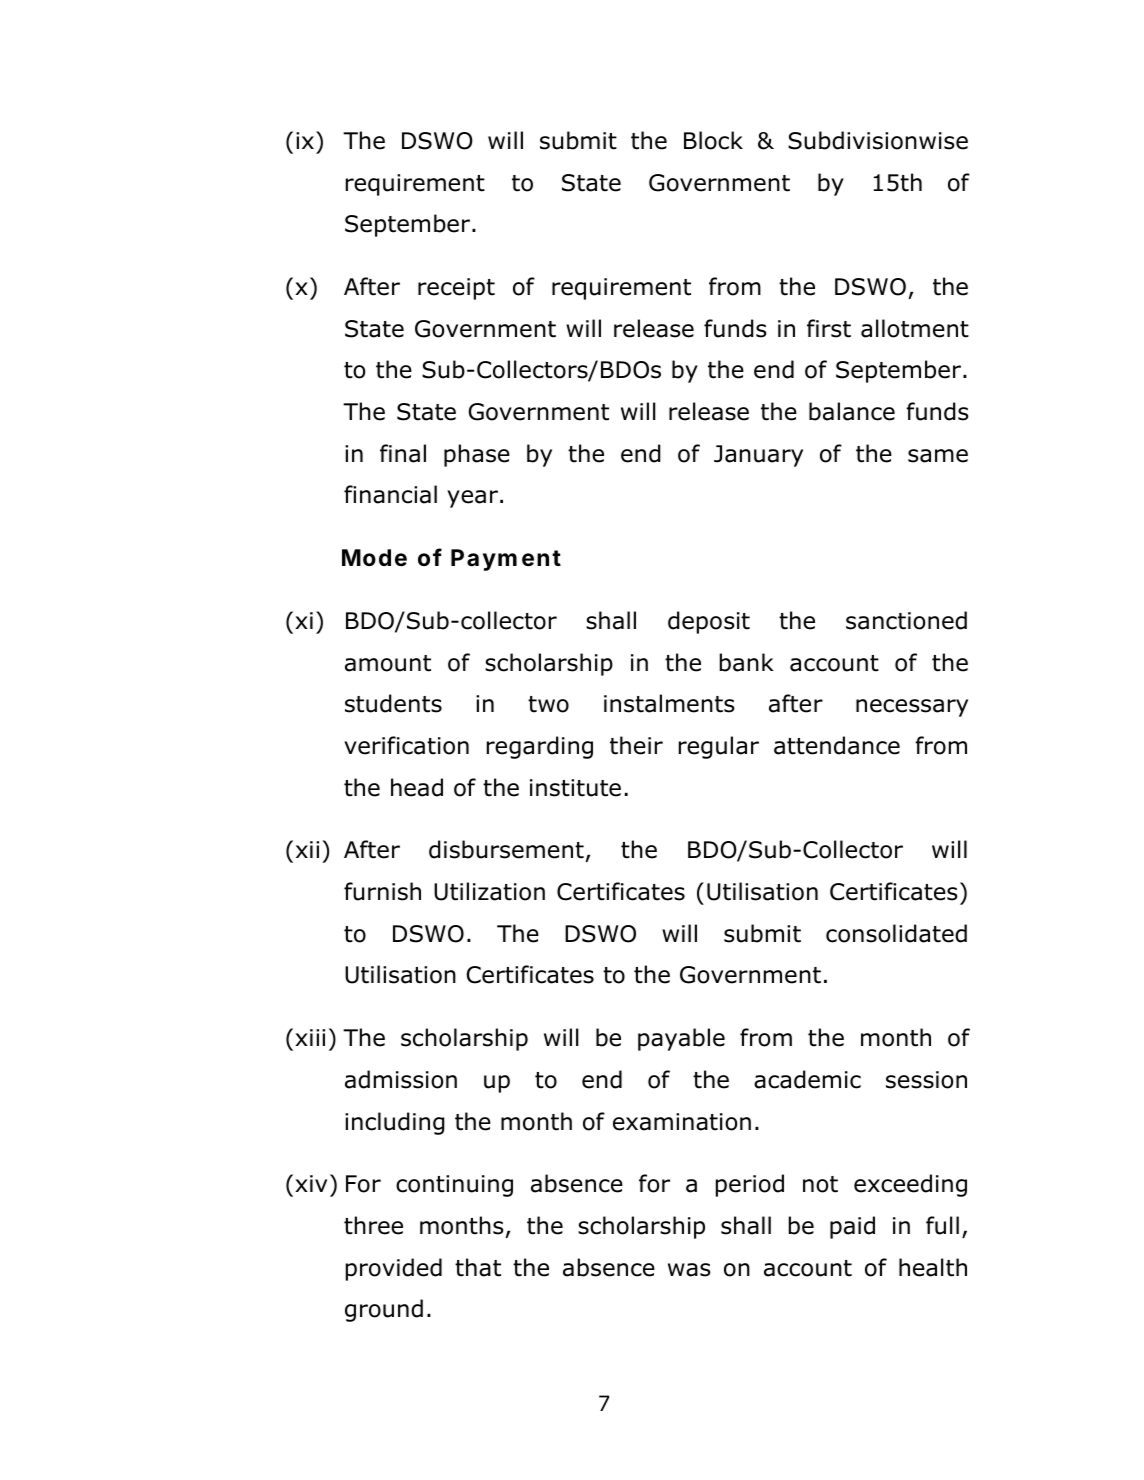 The image size is (1144, 1480). What do you see at coordinates (896, 933) in the document?
I see `consolidated` at bounding box center [896, 933].
